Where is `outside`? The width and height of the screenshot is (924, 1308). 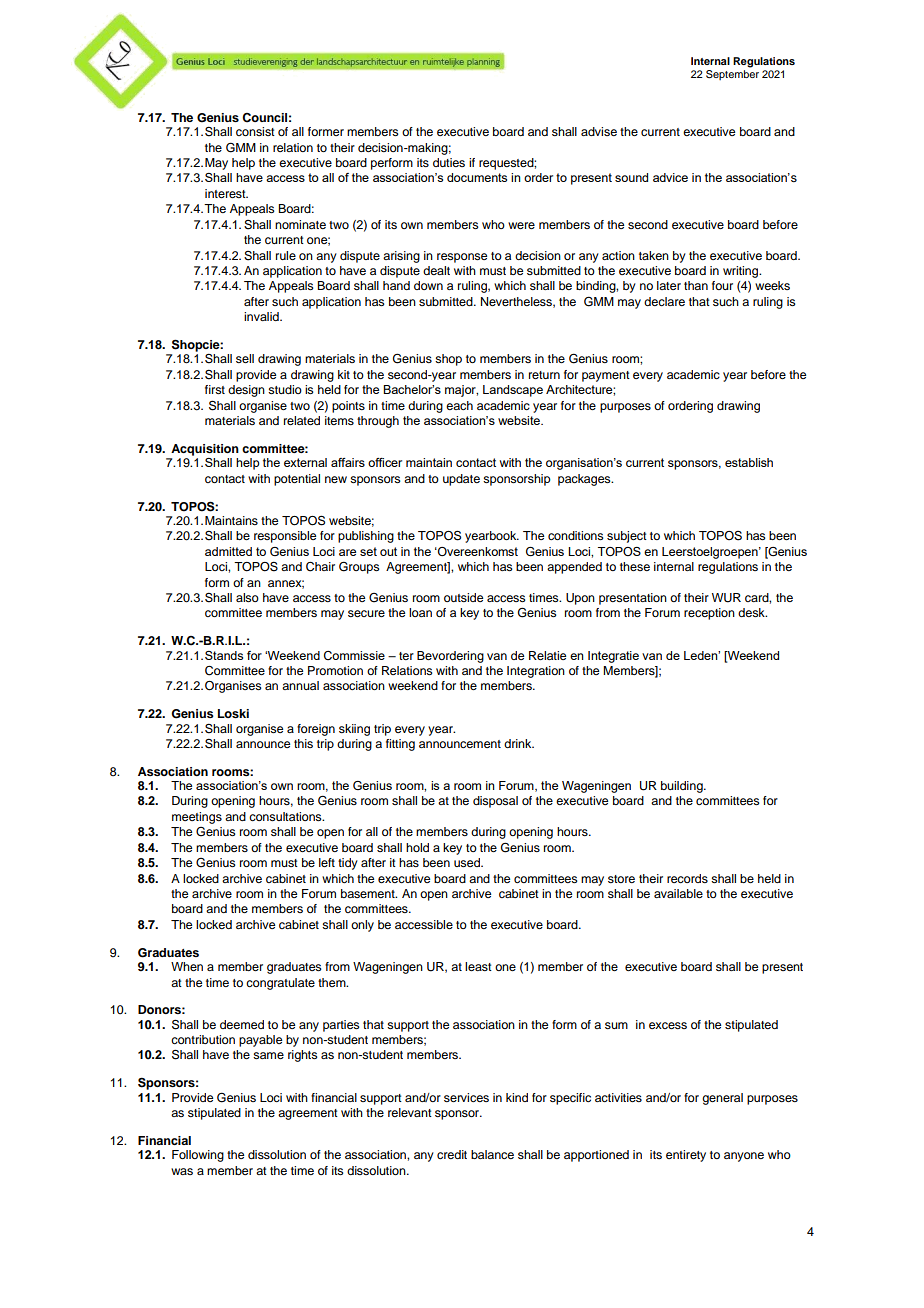 outside is located at coordinates (463, 597).
